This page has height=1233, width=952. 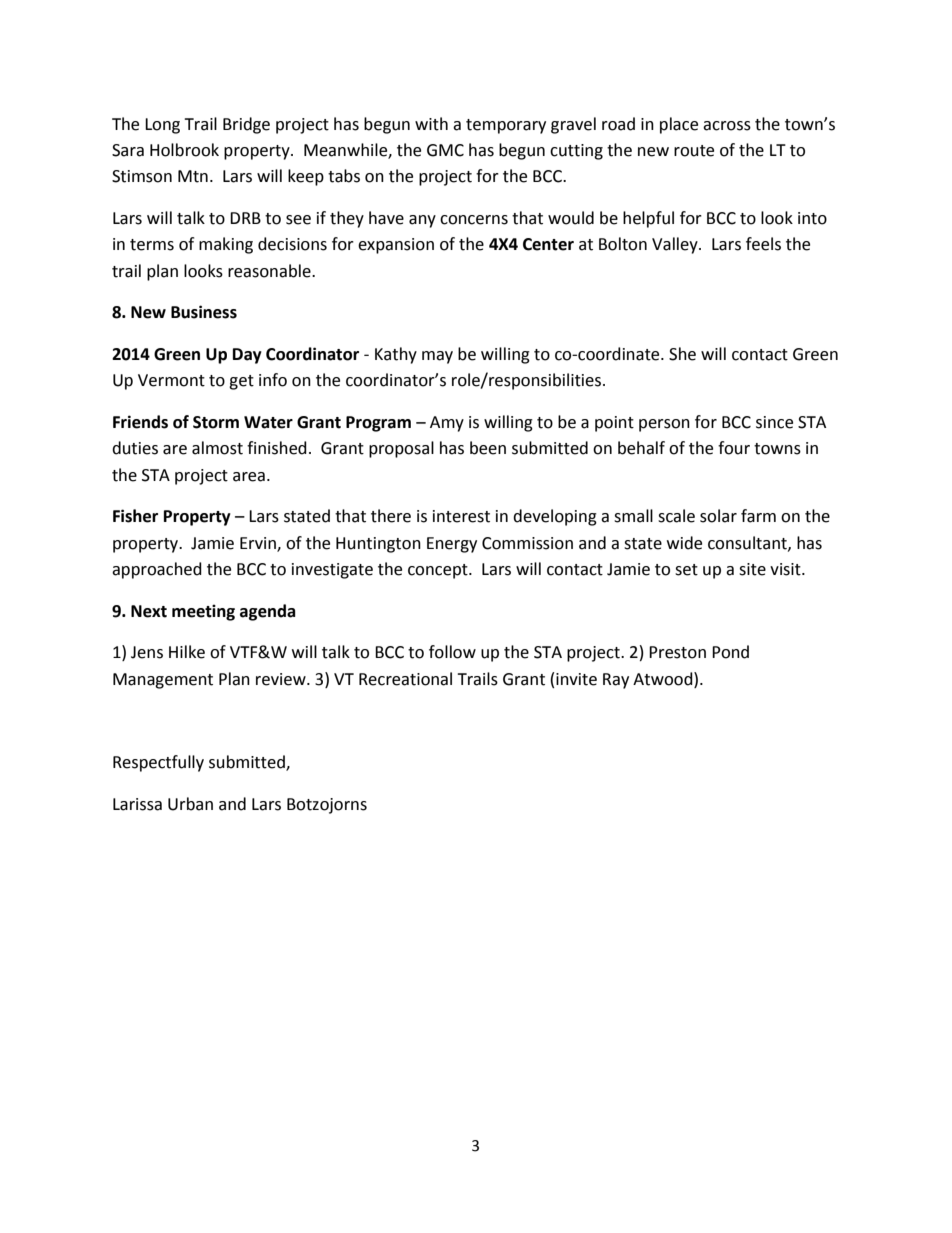 What do you see at coordinates (190, 804) in the page?
I see `Urban` at bounding box center [190, 804].
